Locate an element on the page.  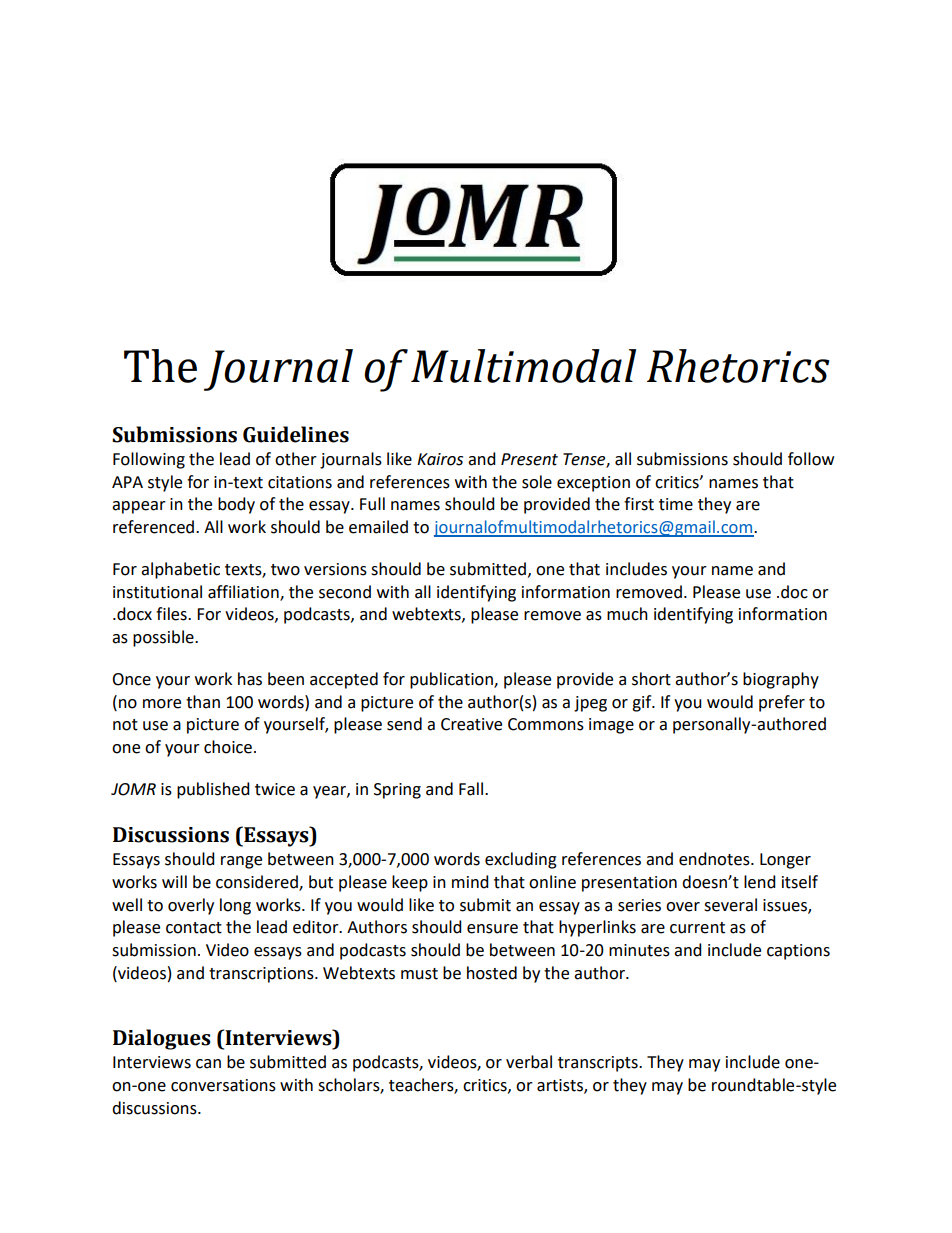
endnotes is located at coordinates (715, 859).
